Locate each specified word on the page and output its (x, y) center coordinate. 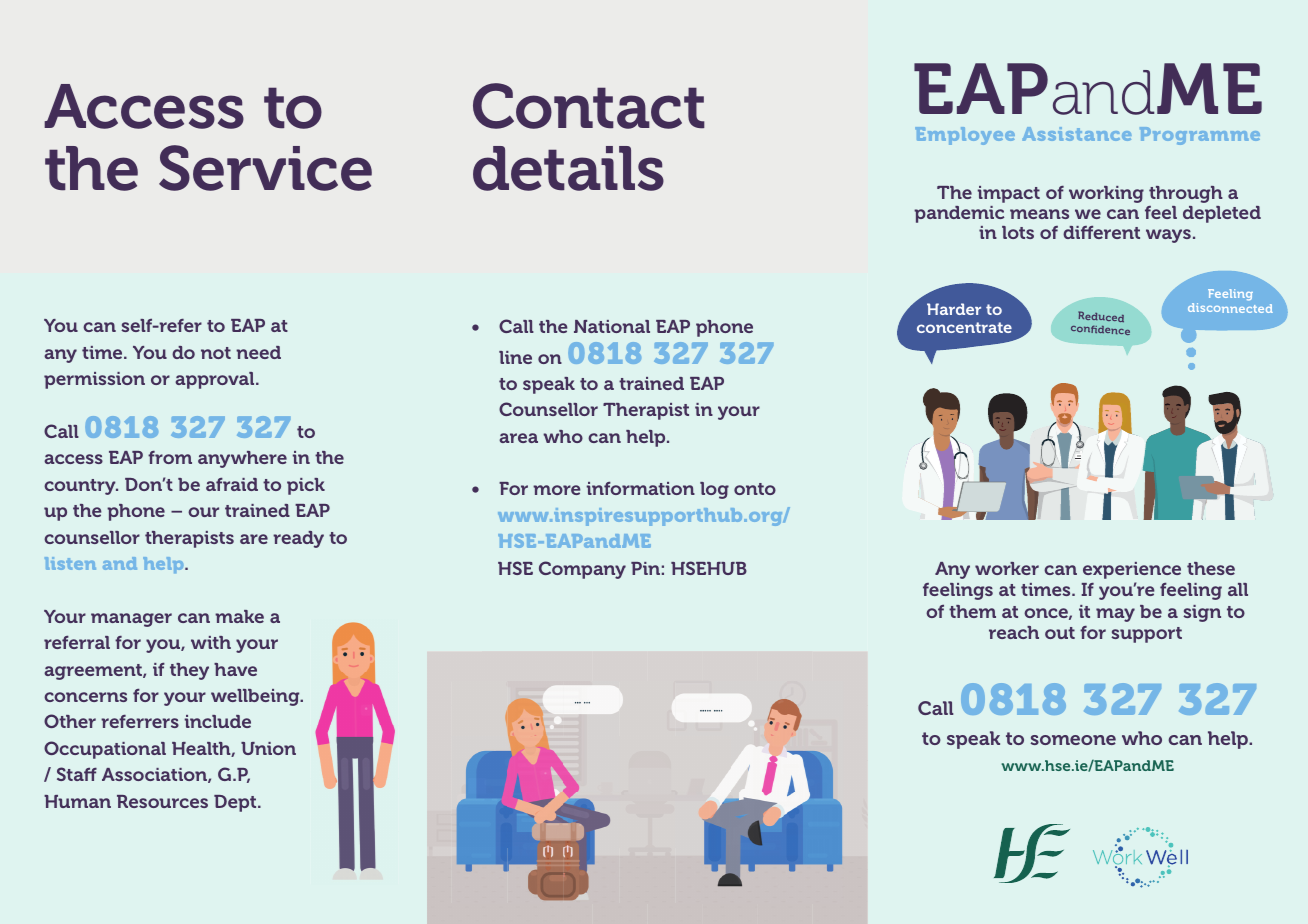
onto (755, 489)
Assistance (1077, 134)
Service (265, 168)
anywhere (242, 459)
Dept (236, 803)
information (641, 488)
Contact (589, 106)
